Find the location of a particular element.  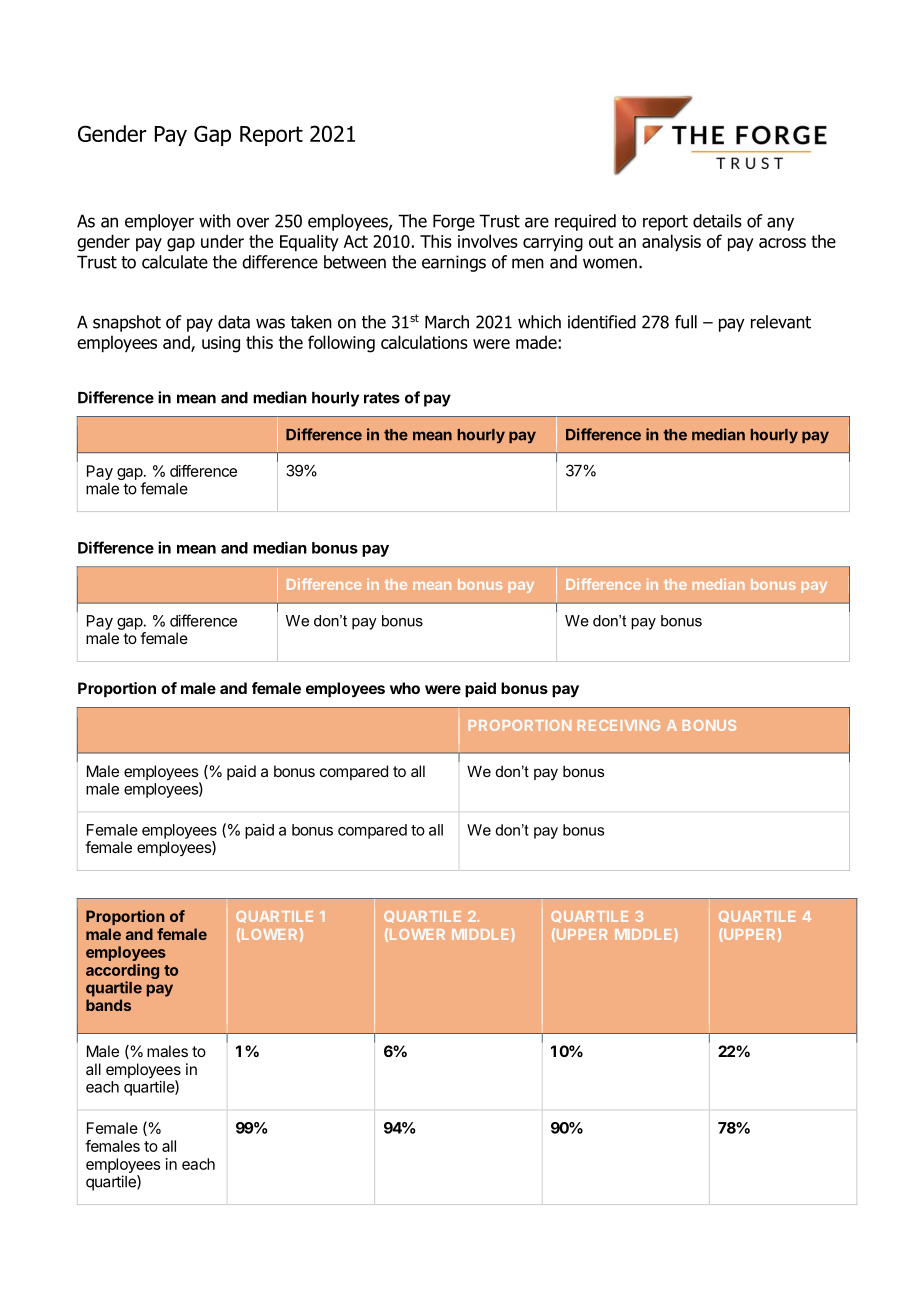

bands is located at coordinates (108, 1005).
